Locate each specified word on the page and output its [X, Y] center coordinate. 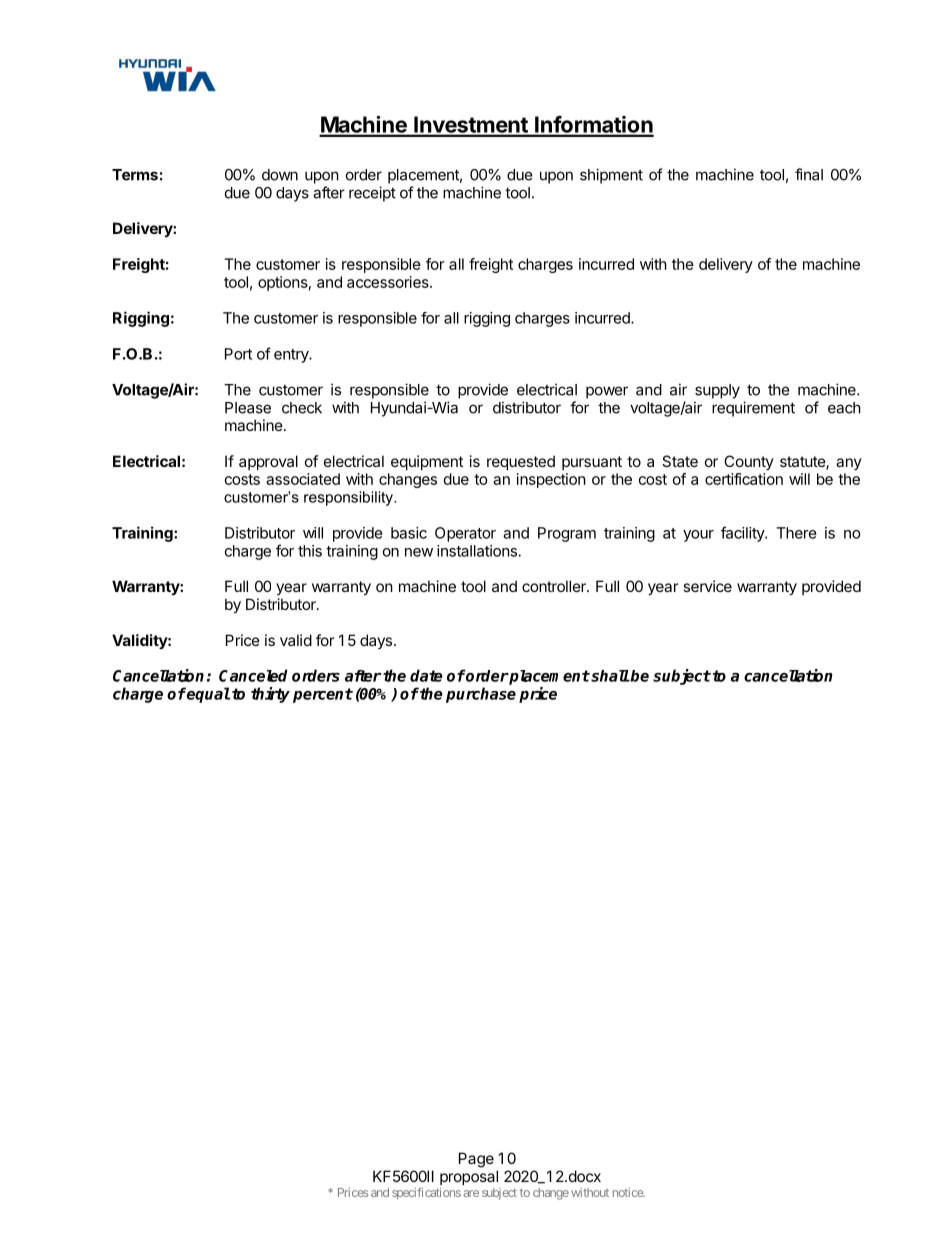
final [809, 174]
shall [609, 676]
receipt [372, 194]
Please [248, 408]
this [310, 551]
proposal [469, 1177]
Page [476, 1160]
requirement [753, 409]
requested [521, 462]
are [471, 1193]
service [707, 586]
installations [477, 551]
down [280, 175]
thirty [270, 695]
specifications [426, 1193]
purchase [481, 695]
